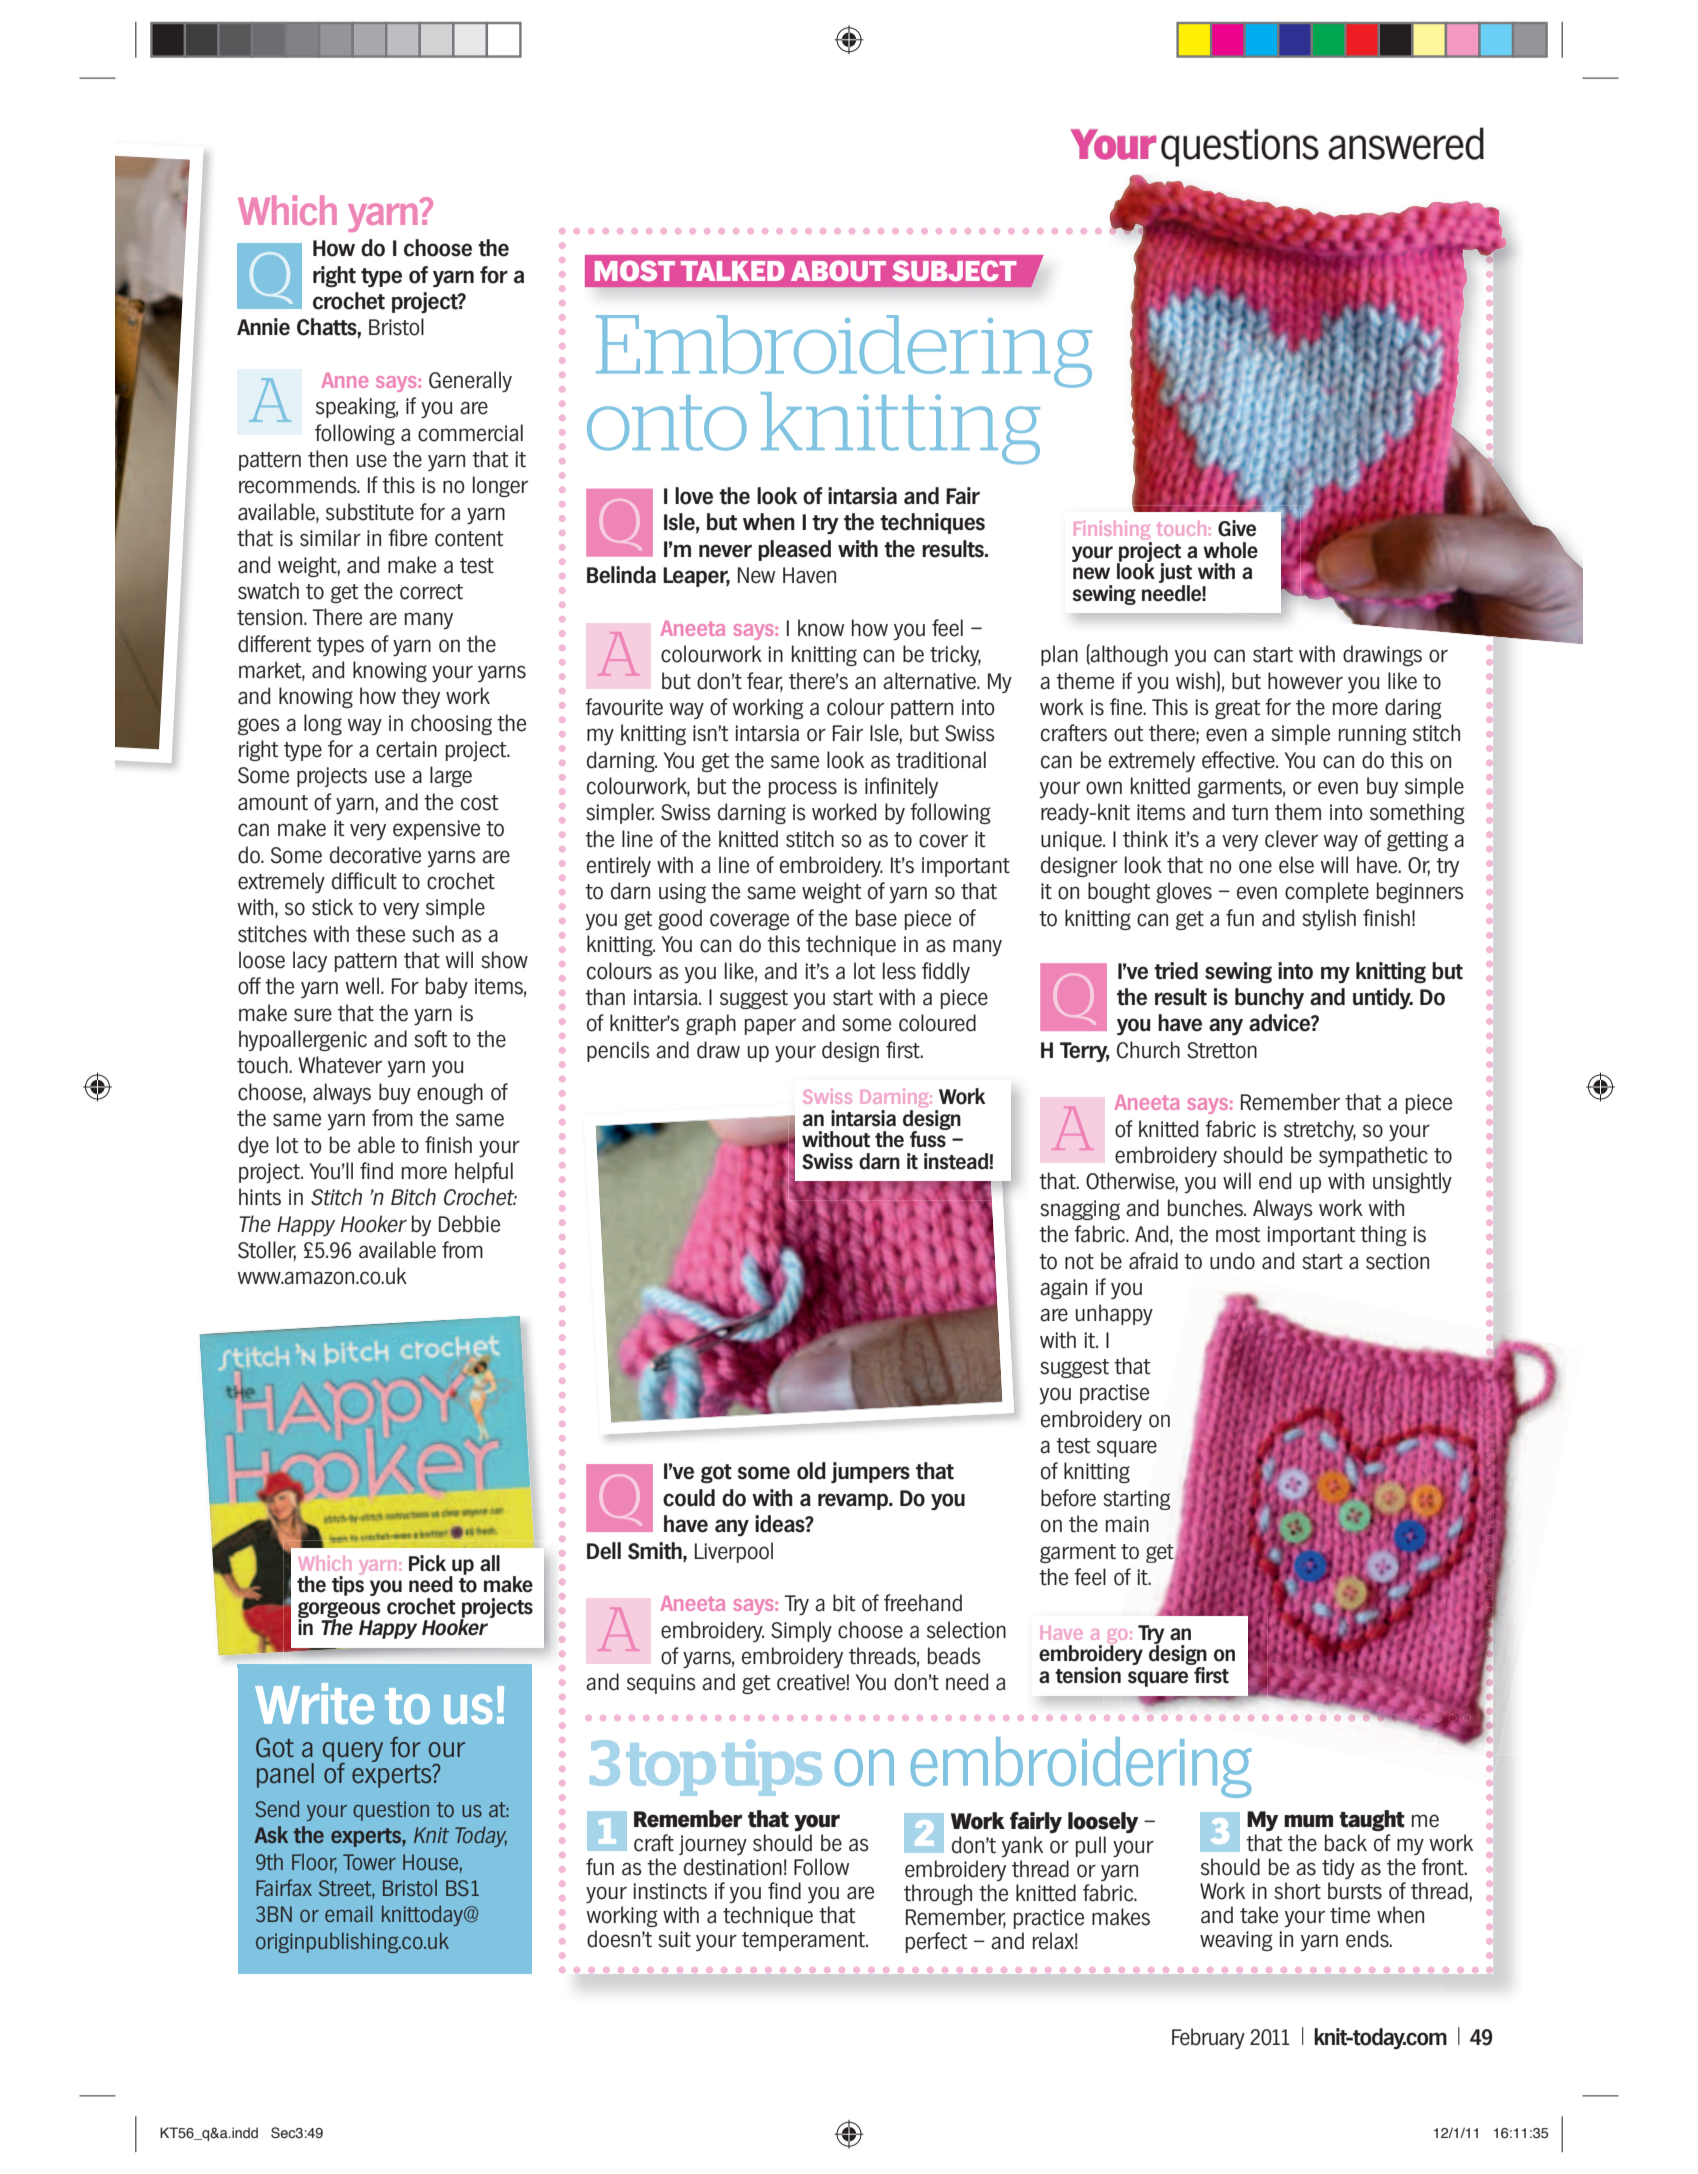  I want to click on temperament, so click(804, 1941).
